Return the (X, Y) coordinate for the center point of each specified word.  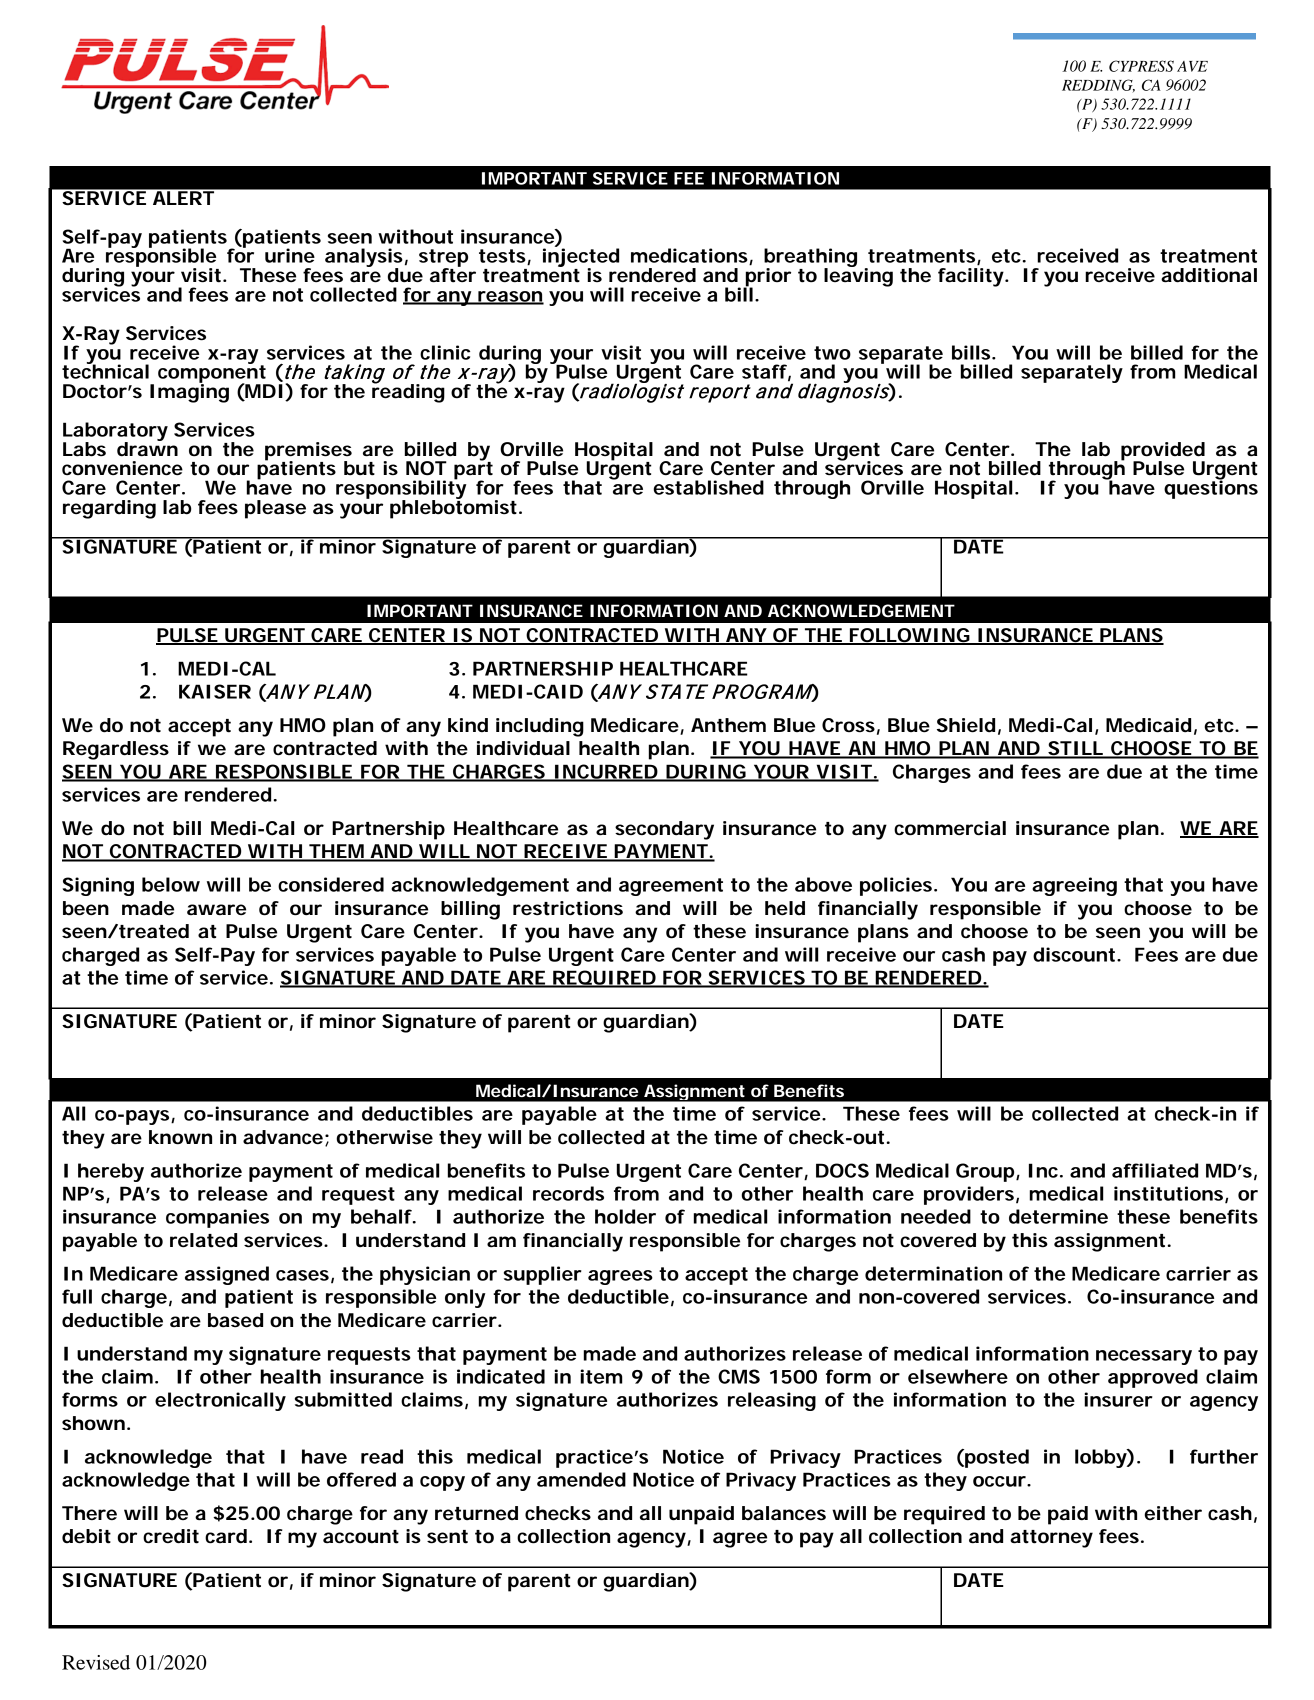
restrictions (568, 908)
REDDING (1098, 86)
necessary (1144, 1357)
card (226, 1536)
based (235, 1320)
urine (290, 255)
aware (216, 909)
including (540, 727)
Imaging (189, 392)
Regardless (116, 750)
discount (1075, 954)
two (832, 353)
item (601, 1376)
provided (1163, 452)
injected (581, 258)
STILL (1075, 749)
